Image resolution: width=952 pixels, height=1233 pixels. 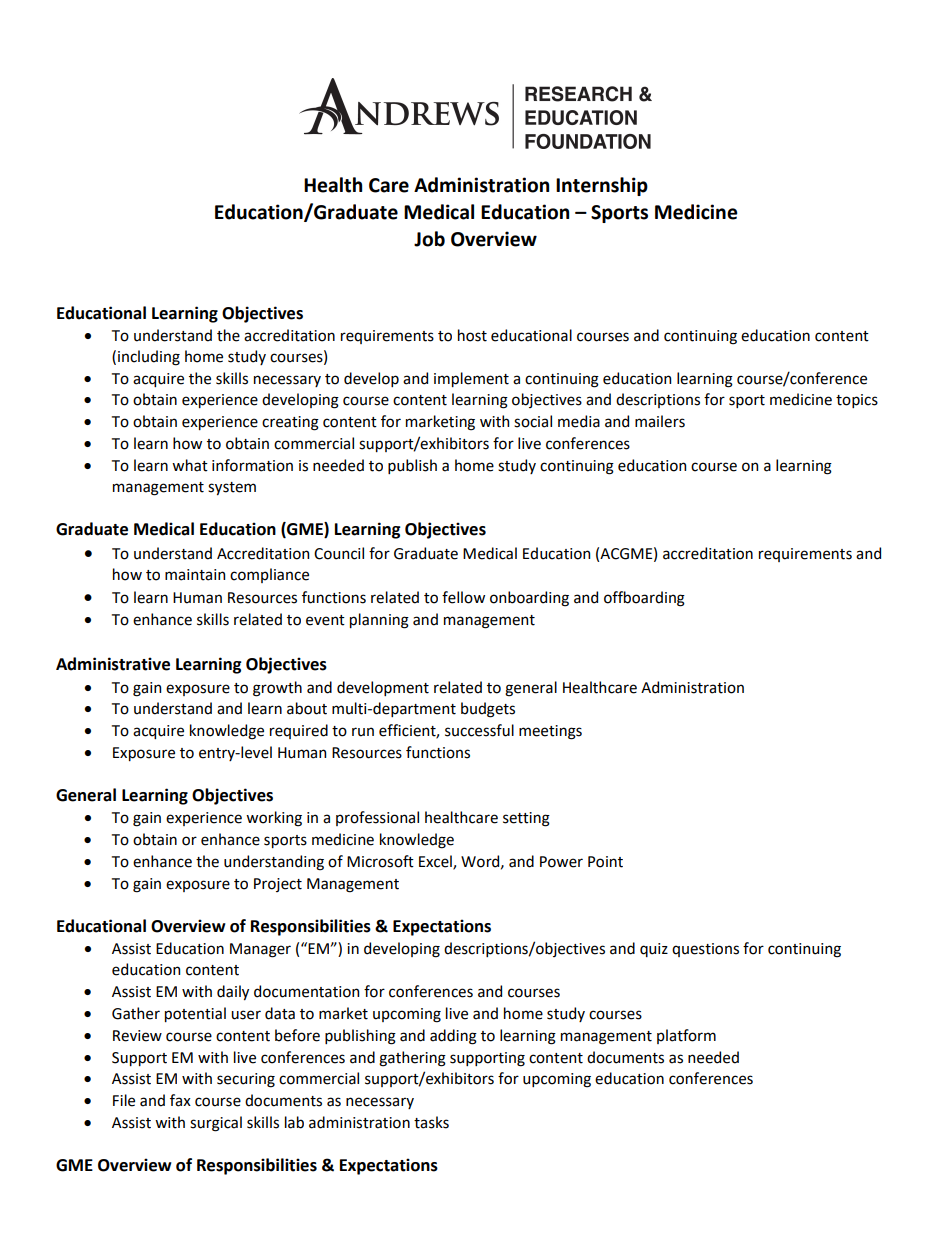 What do you see at coordinates (602, 186) in the screenshot?
I see `Internship` at bounding box center [602, 186].
